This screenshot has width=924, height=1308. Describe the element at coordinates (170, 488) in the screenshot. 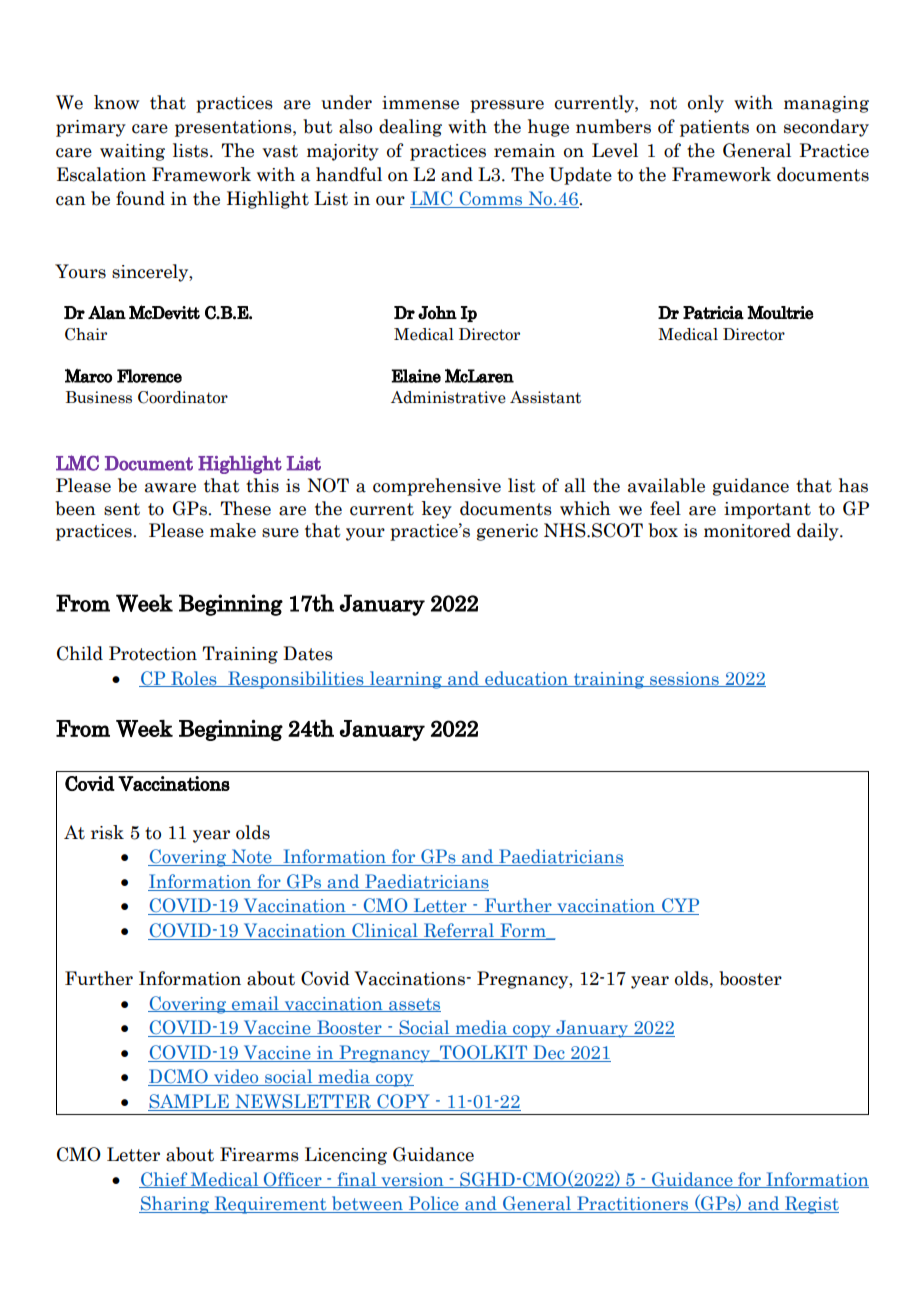

I see `aware` at that location.
